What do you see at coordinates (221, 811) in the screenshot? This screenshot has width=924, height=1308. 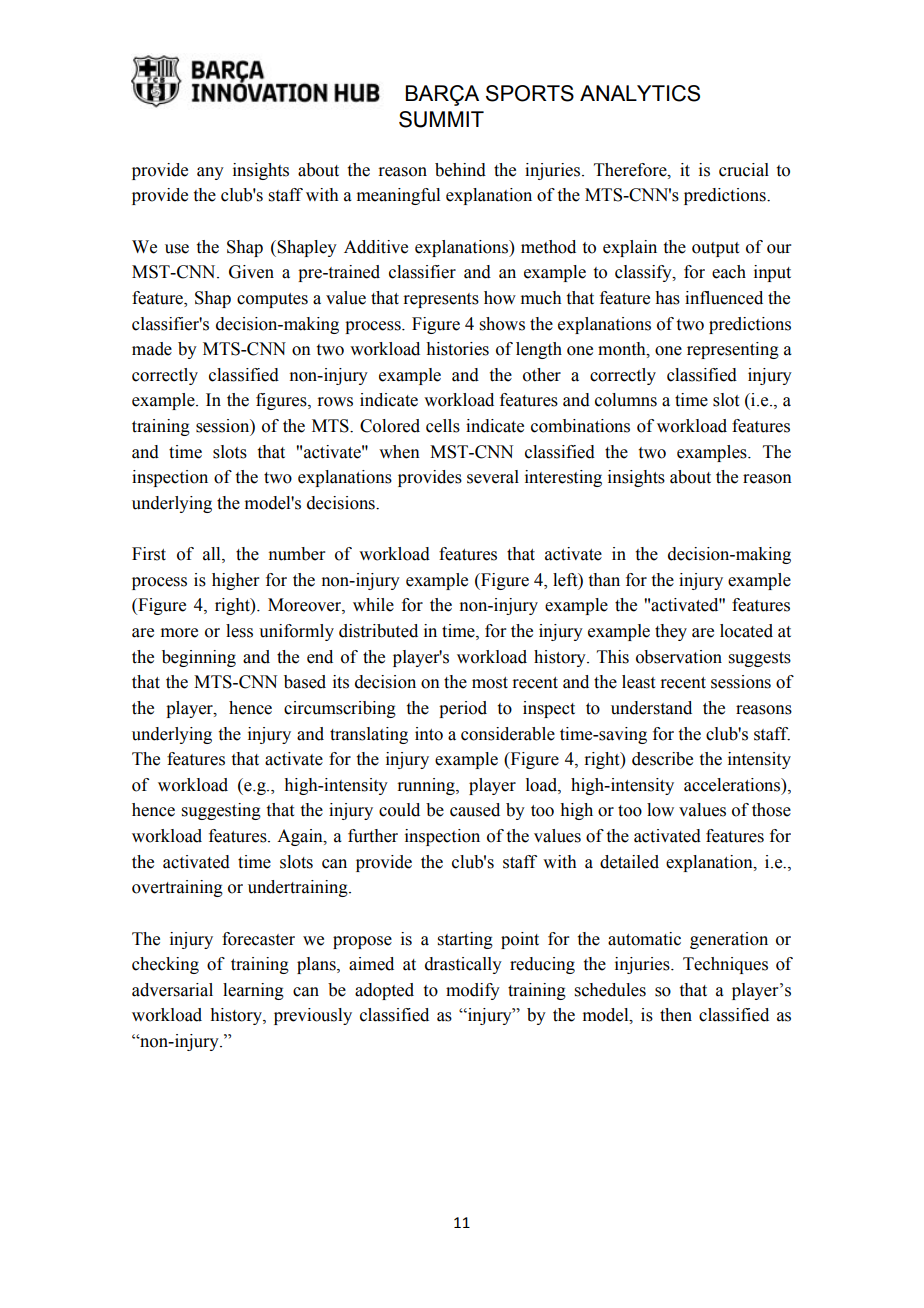 I see `suggesting` at bounding box center [221, 811].
